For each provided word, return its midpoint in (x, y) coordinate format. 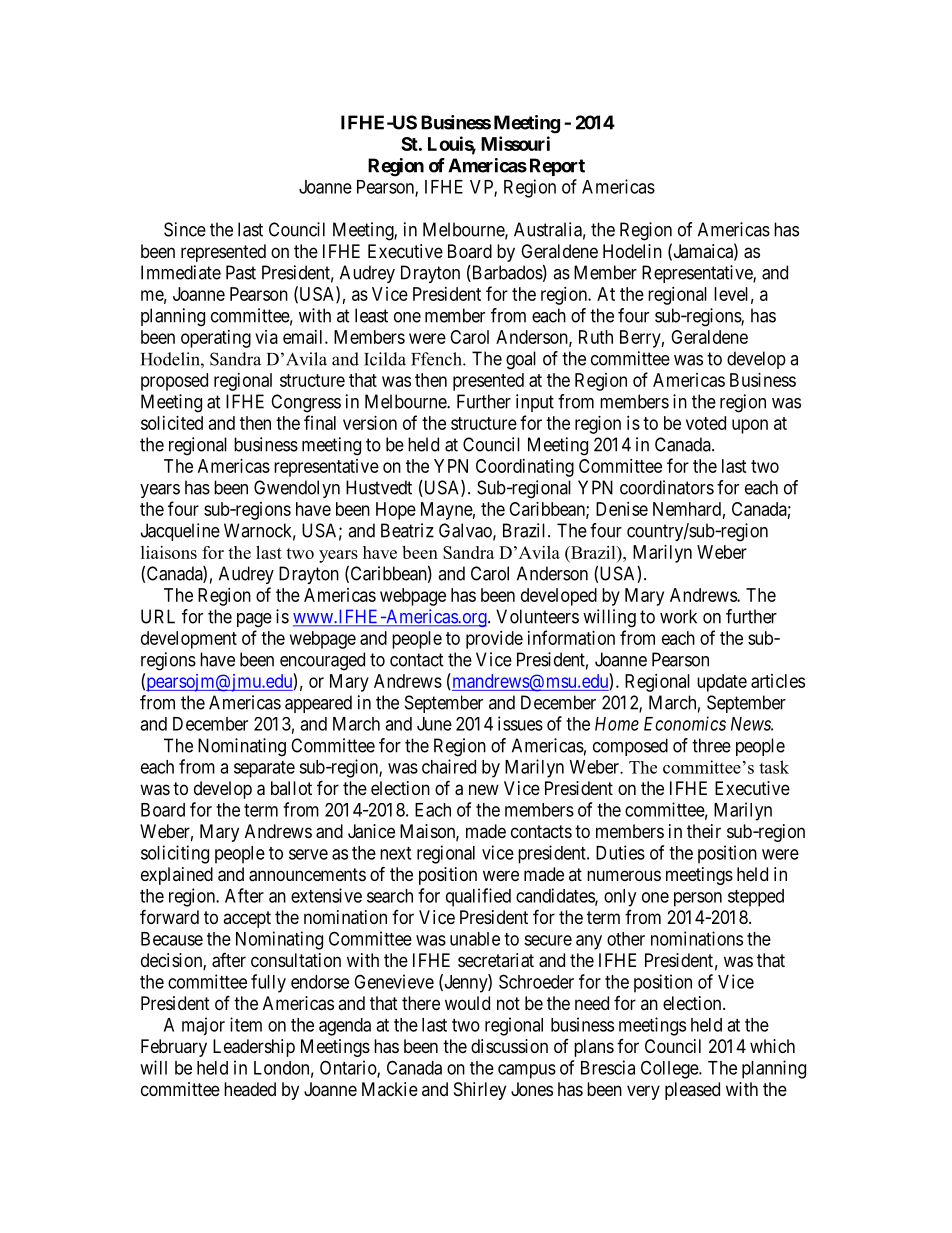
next (395, 853)
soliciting (175, 854)
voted (706, 423)
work (678, 616)
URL (158, 616)
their (704, 831)
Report (557, 167)
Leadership (254, 1048)
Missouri (515, 143)
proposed (174, 382)
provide (494, 640)
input (535, 403)
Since (185, 229)
